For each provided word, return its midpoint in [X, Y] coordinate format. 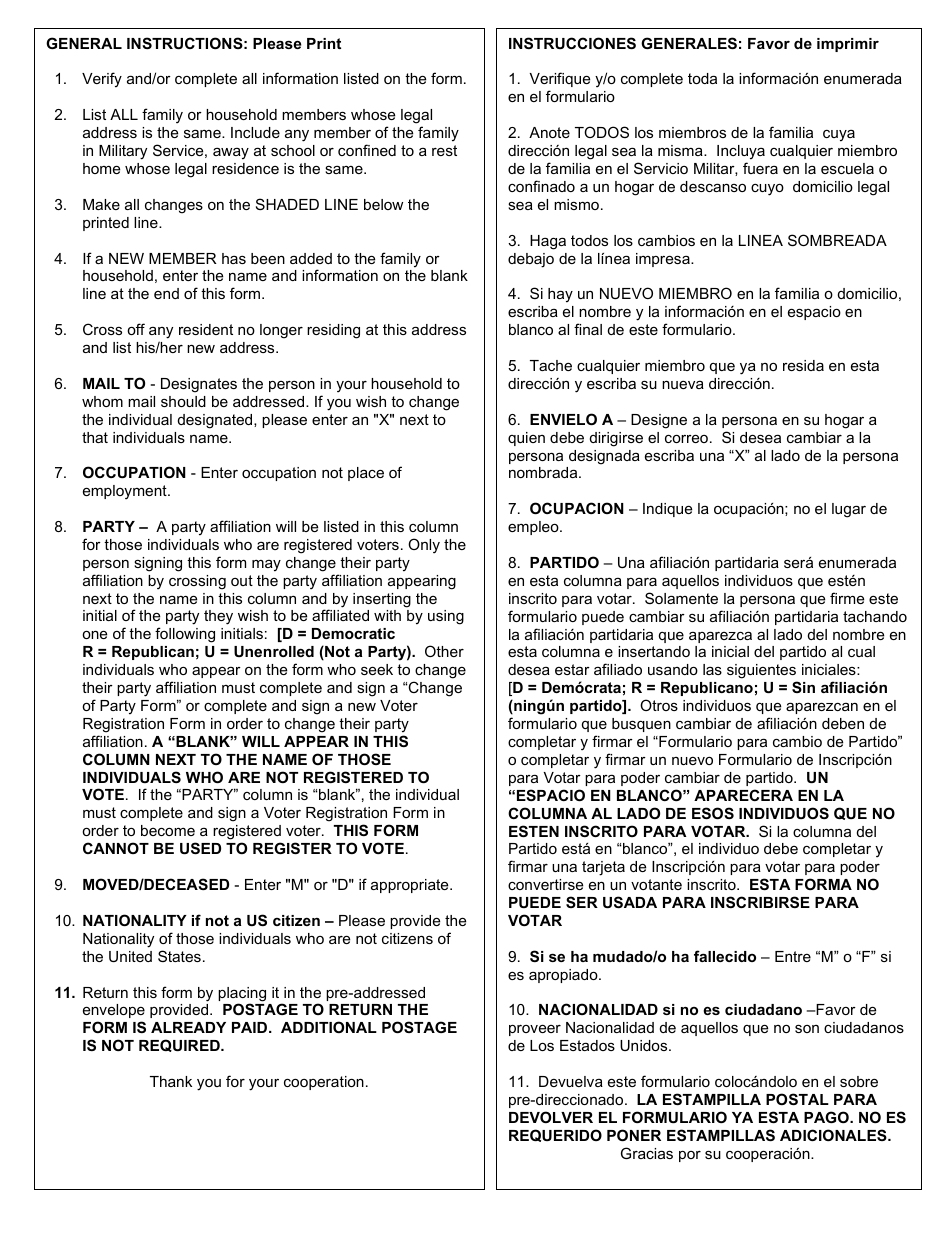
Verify [102, 80]
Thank [171, 1081]
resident [206, 329]
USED [200, 848]
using [446, 617]
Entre [793, 956]
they [218, 617]
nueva [683, 384]
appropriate [411, 886]
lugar [849, 510]
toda [702, 78]
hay [560, 295]
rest [444, 150]
